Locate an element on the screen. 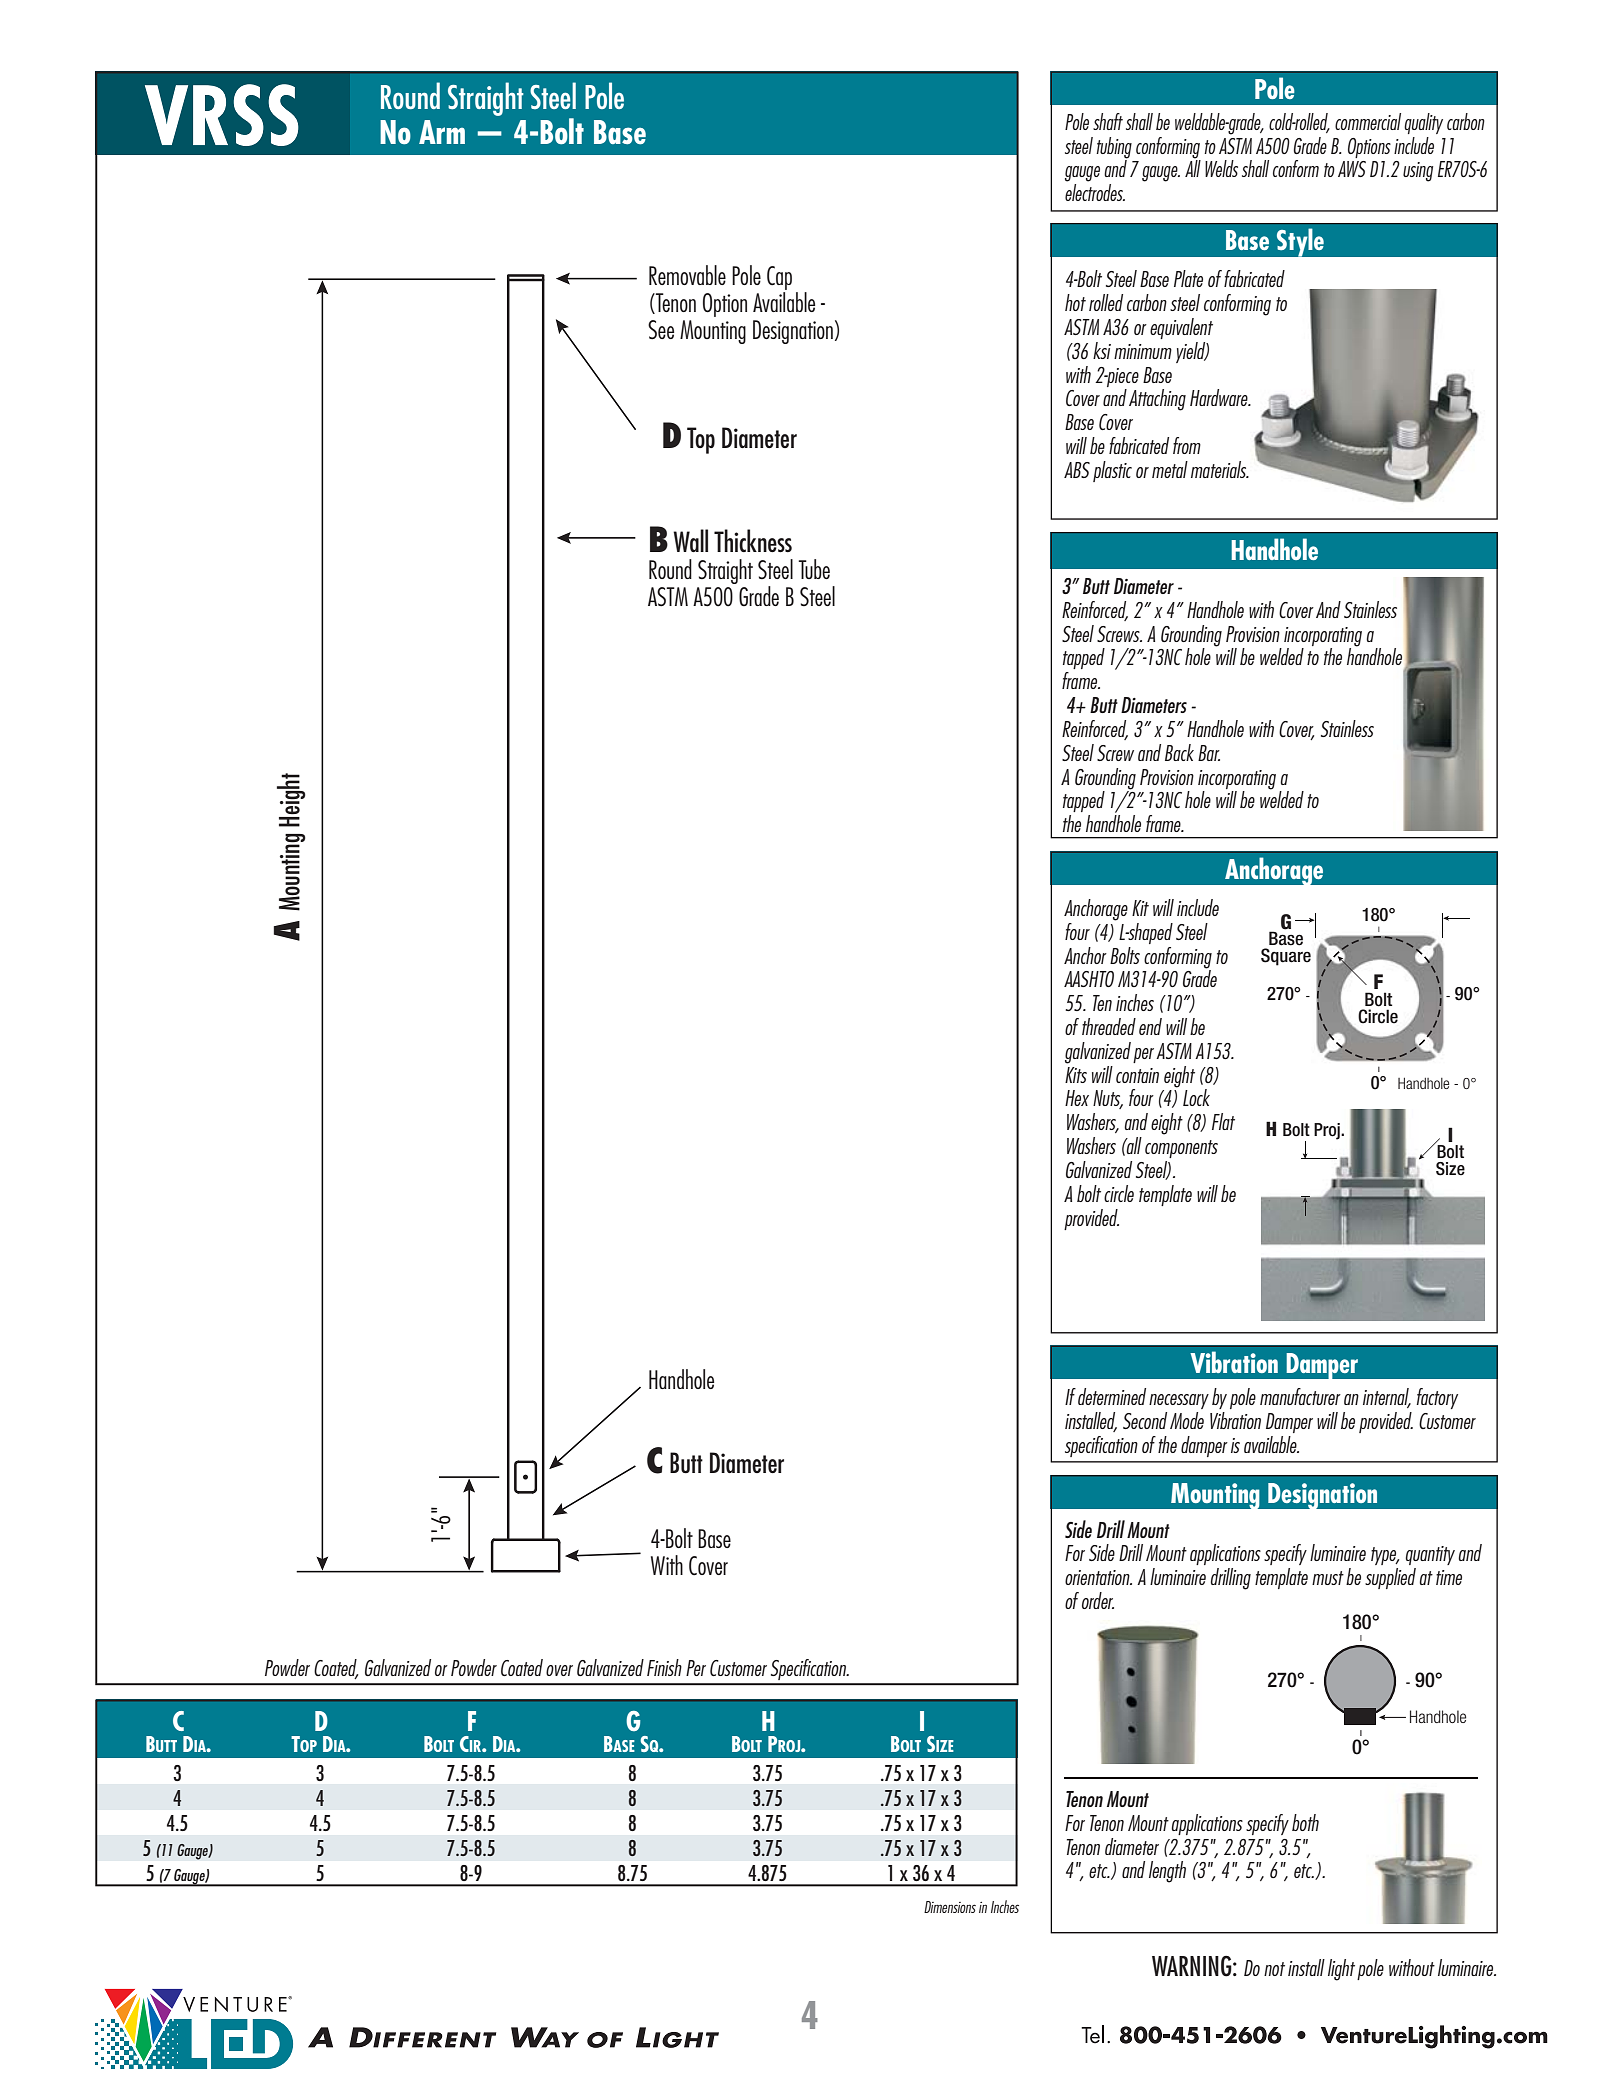  Arm is located at coordinates (442, 132).
